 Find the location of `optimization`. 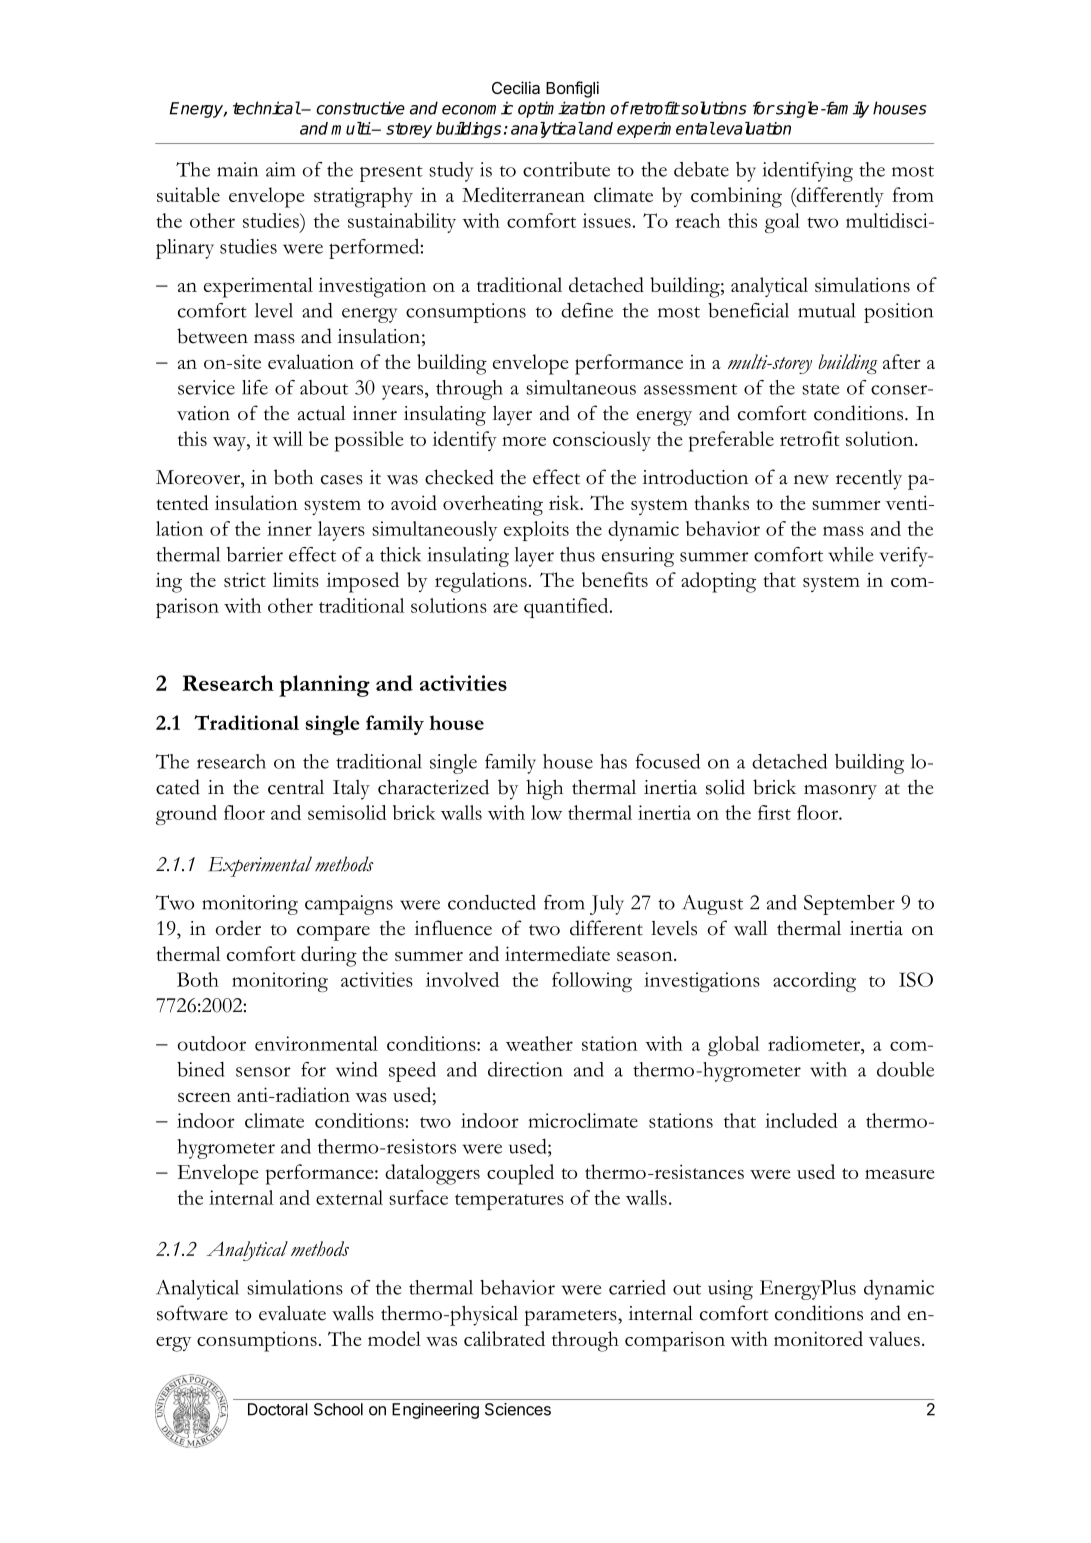

optimization is located at coordinates (561, 109).
